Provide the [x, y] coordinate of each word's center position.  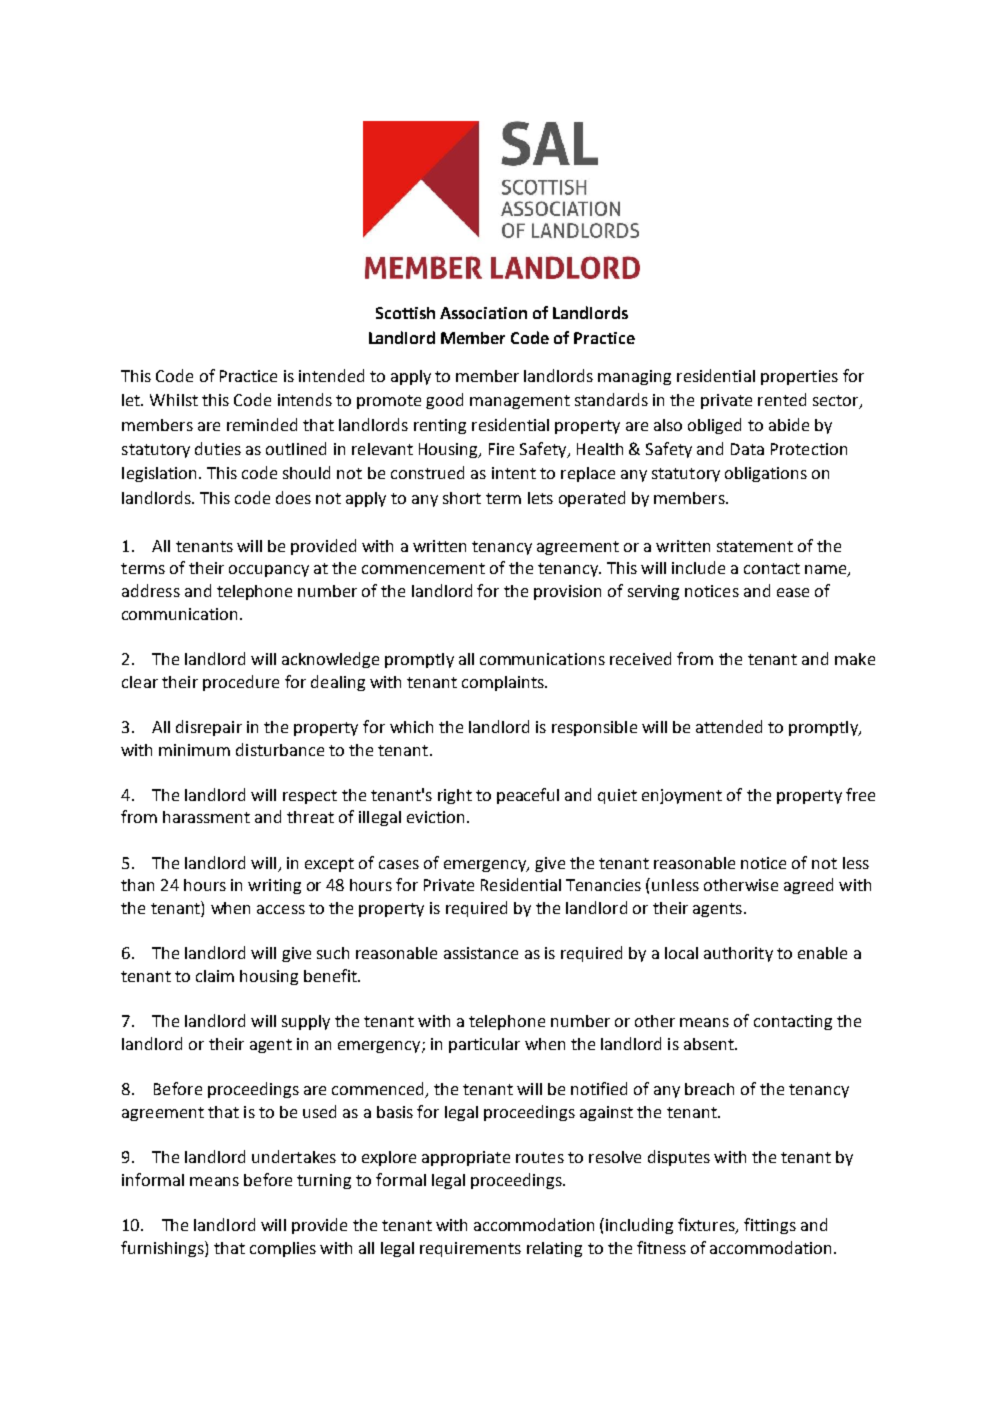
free [860, 794]
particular [484, 1045]
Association [483, 313]
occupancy [269, 571]
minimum [194, 750]
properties [799, 377]
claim [215, 976]
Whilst [174, 400]
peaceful [528, 796]
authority [738, 954]
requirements [470, 1249]
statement [755, 546]
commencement [423, 568]
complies [283, 1249]
